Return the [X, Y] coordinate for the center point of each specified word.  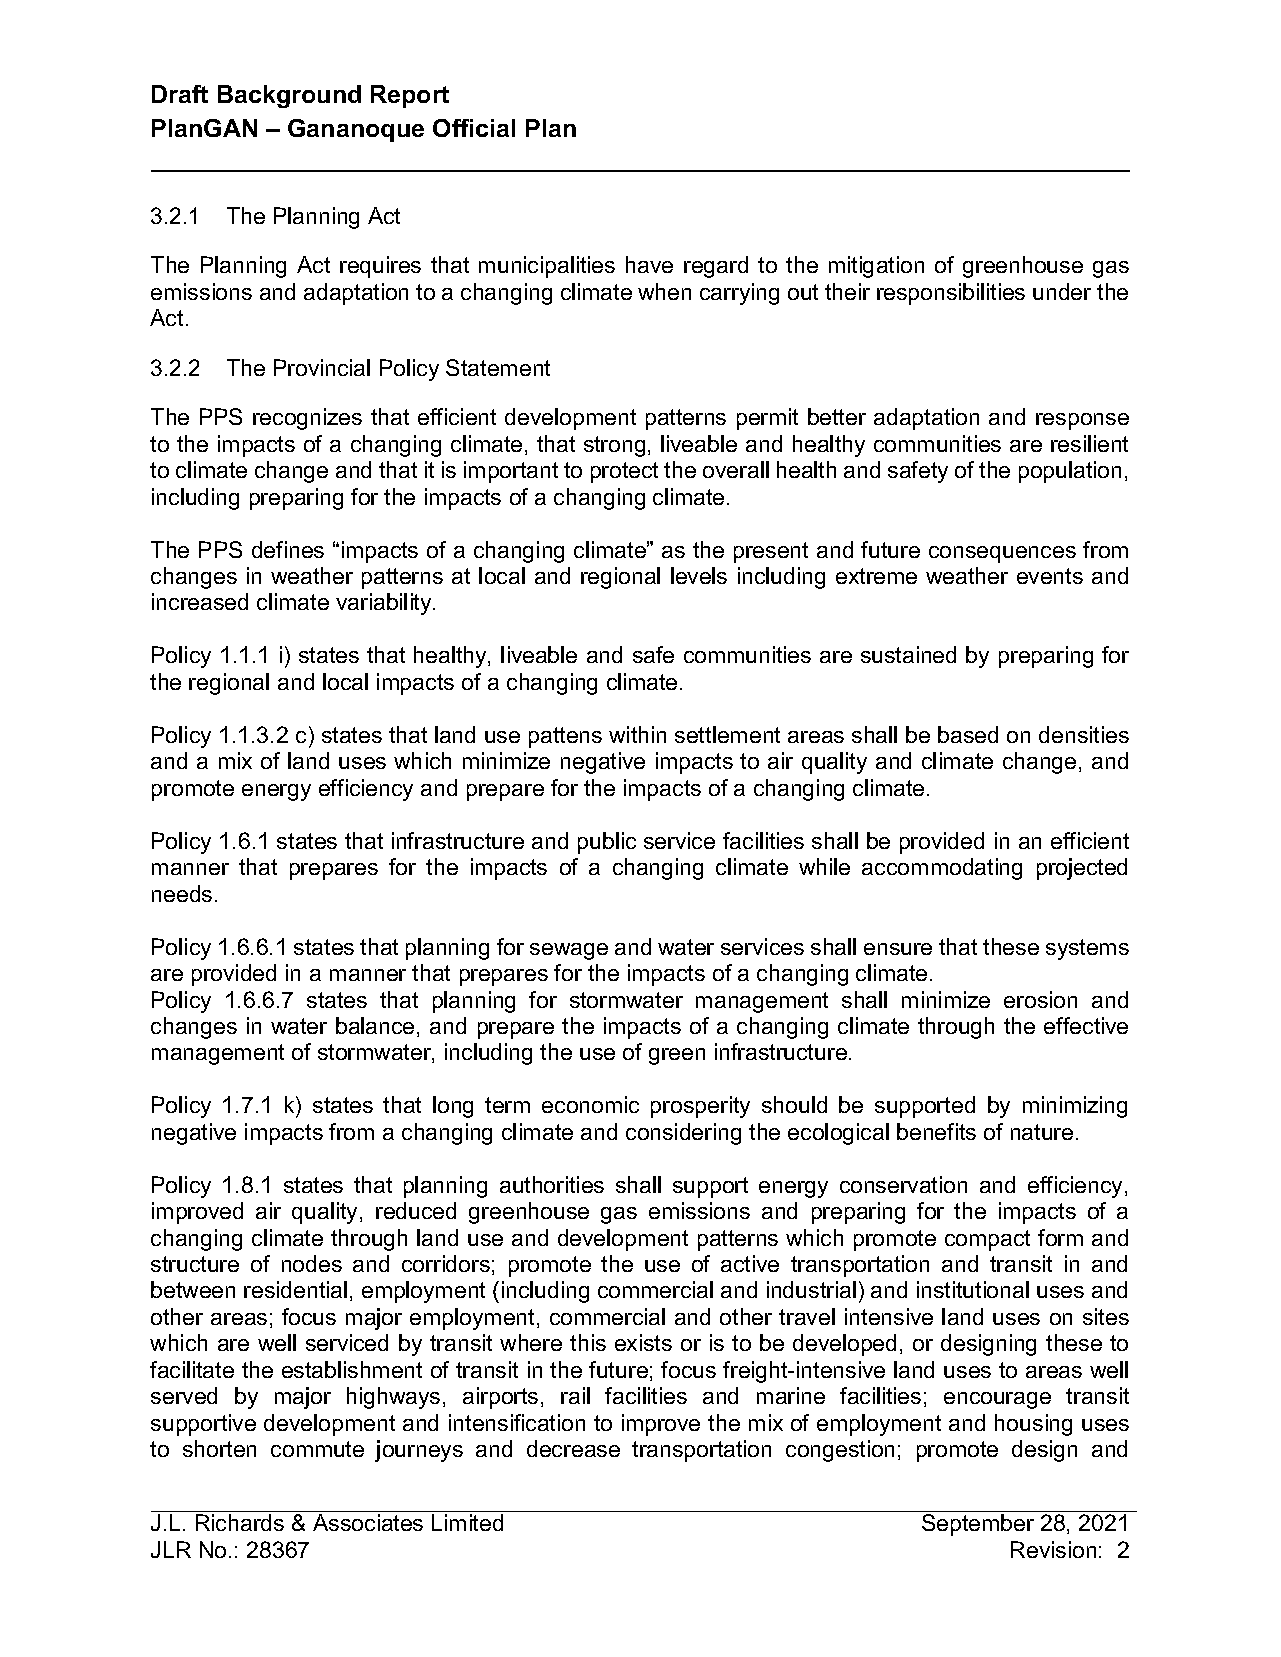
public [607, 843]
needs [182, 893]
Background [289, 96]
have [649, 264]
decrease [573, 1448]
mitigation [876, 267]
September [978, 1525]
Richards [240, 1522]
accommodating [942, 869]
